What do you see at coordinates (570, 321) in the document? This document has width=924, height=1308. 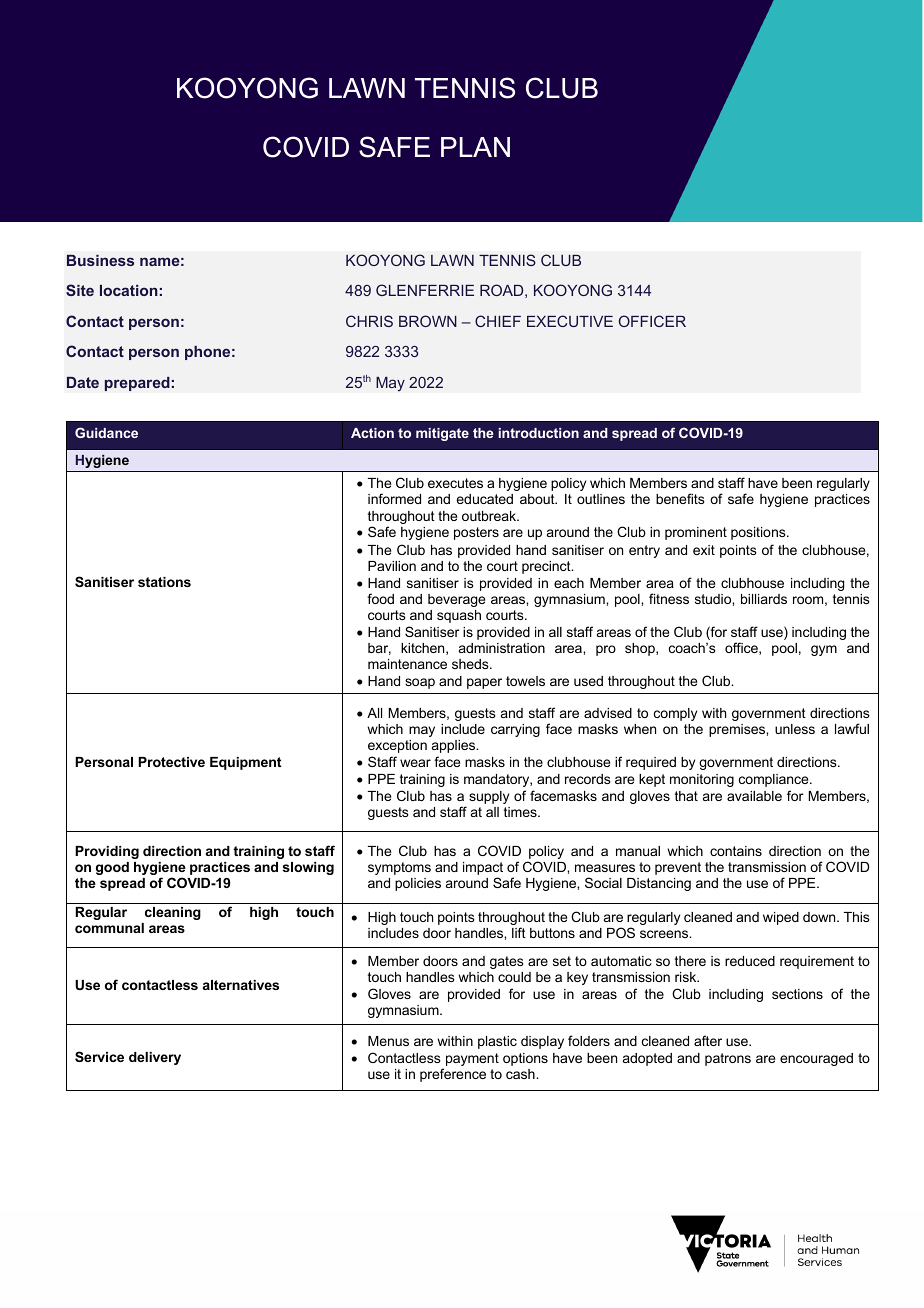 I see `EXECUTIVE` at bounding box center [570, 321].
